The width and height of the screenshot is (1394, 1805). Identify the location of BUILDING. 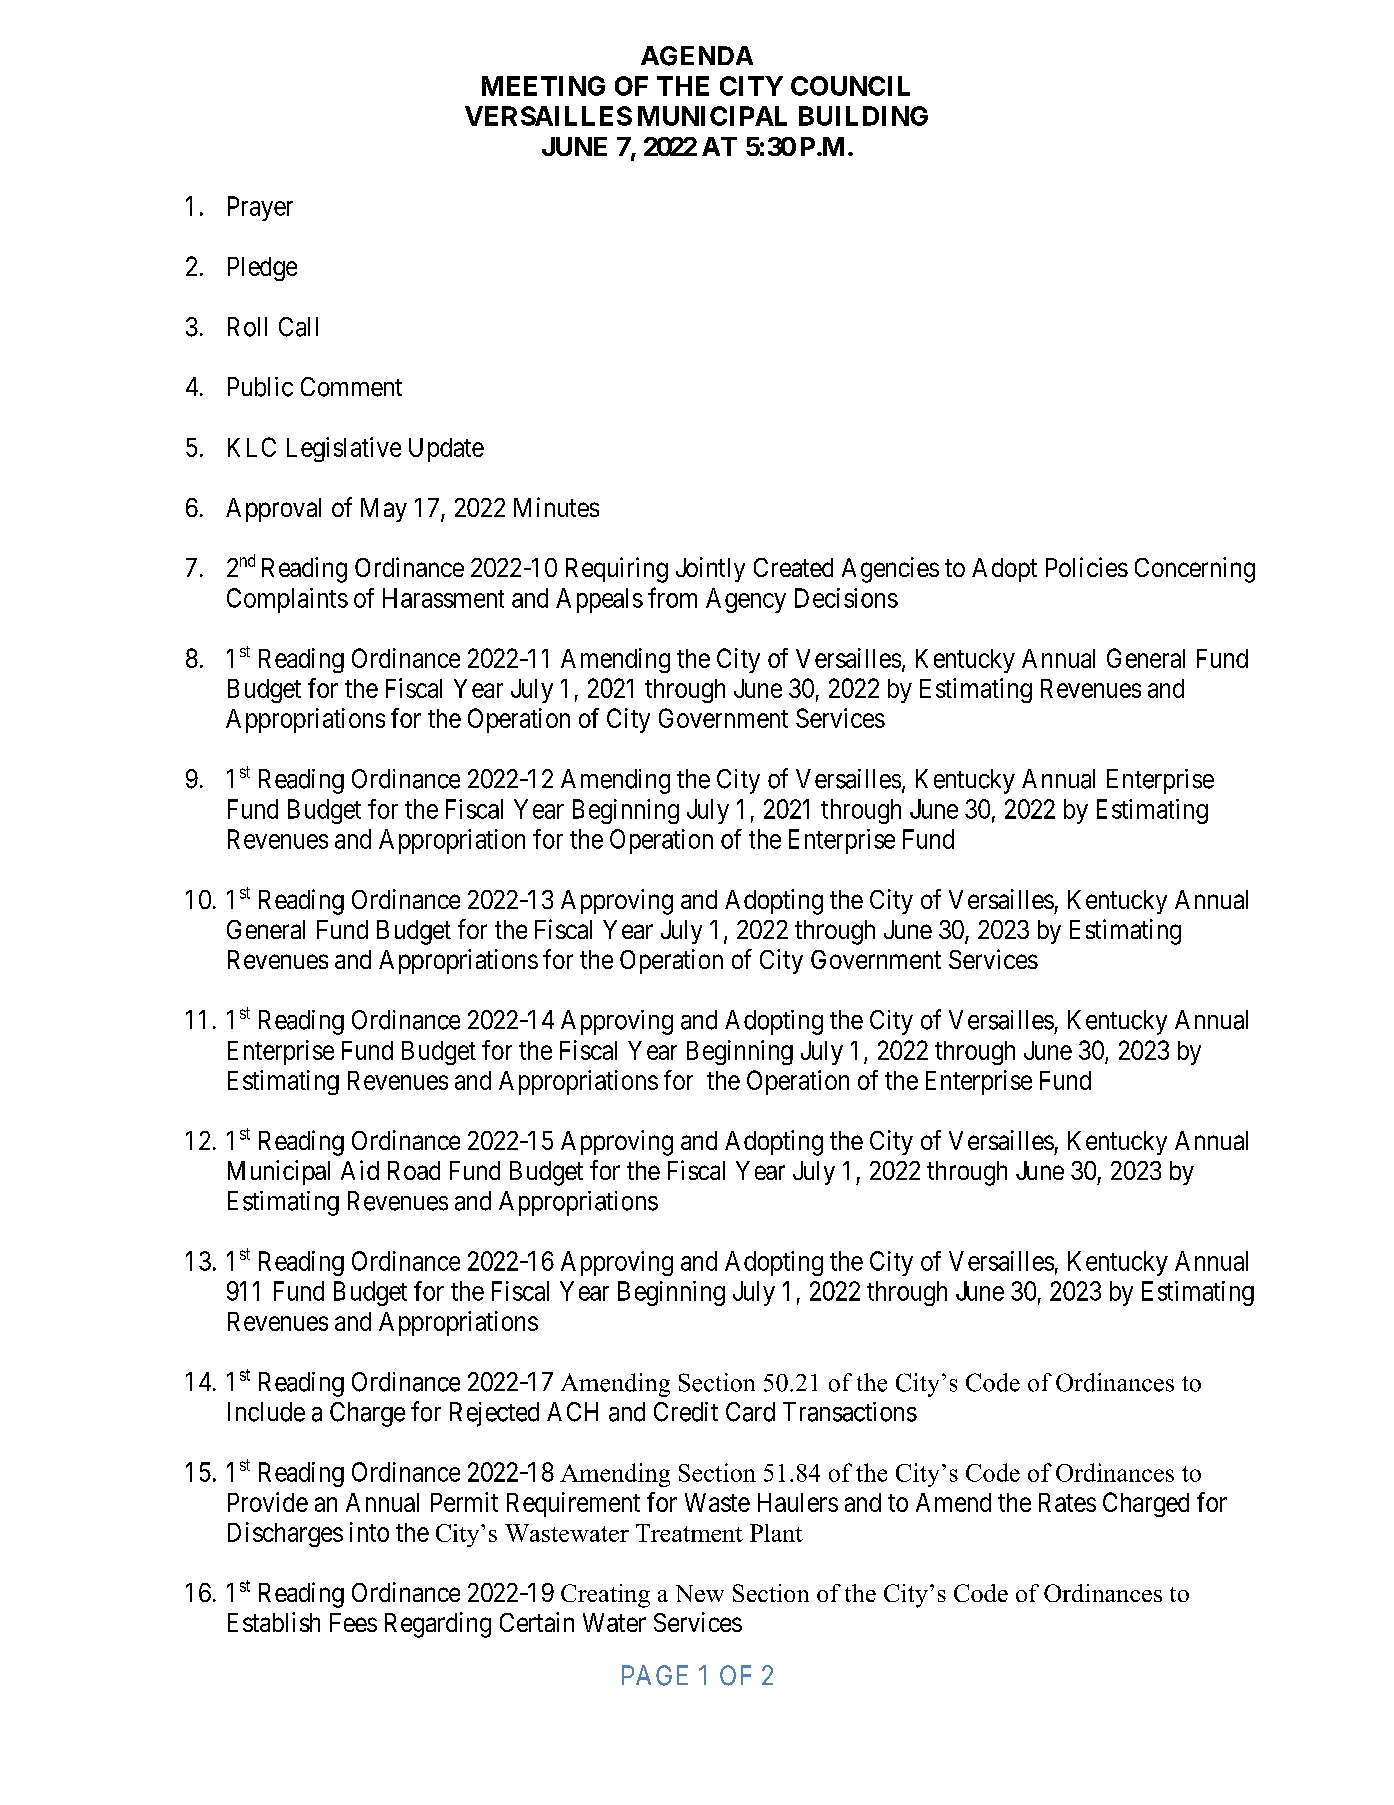
(863, 116).
